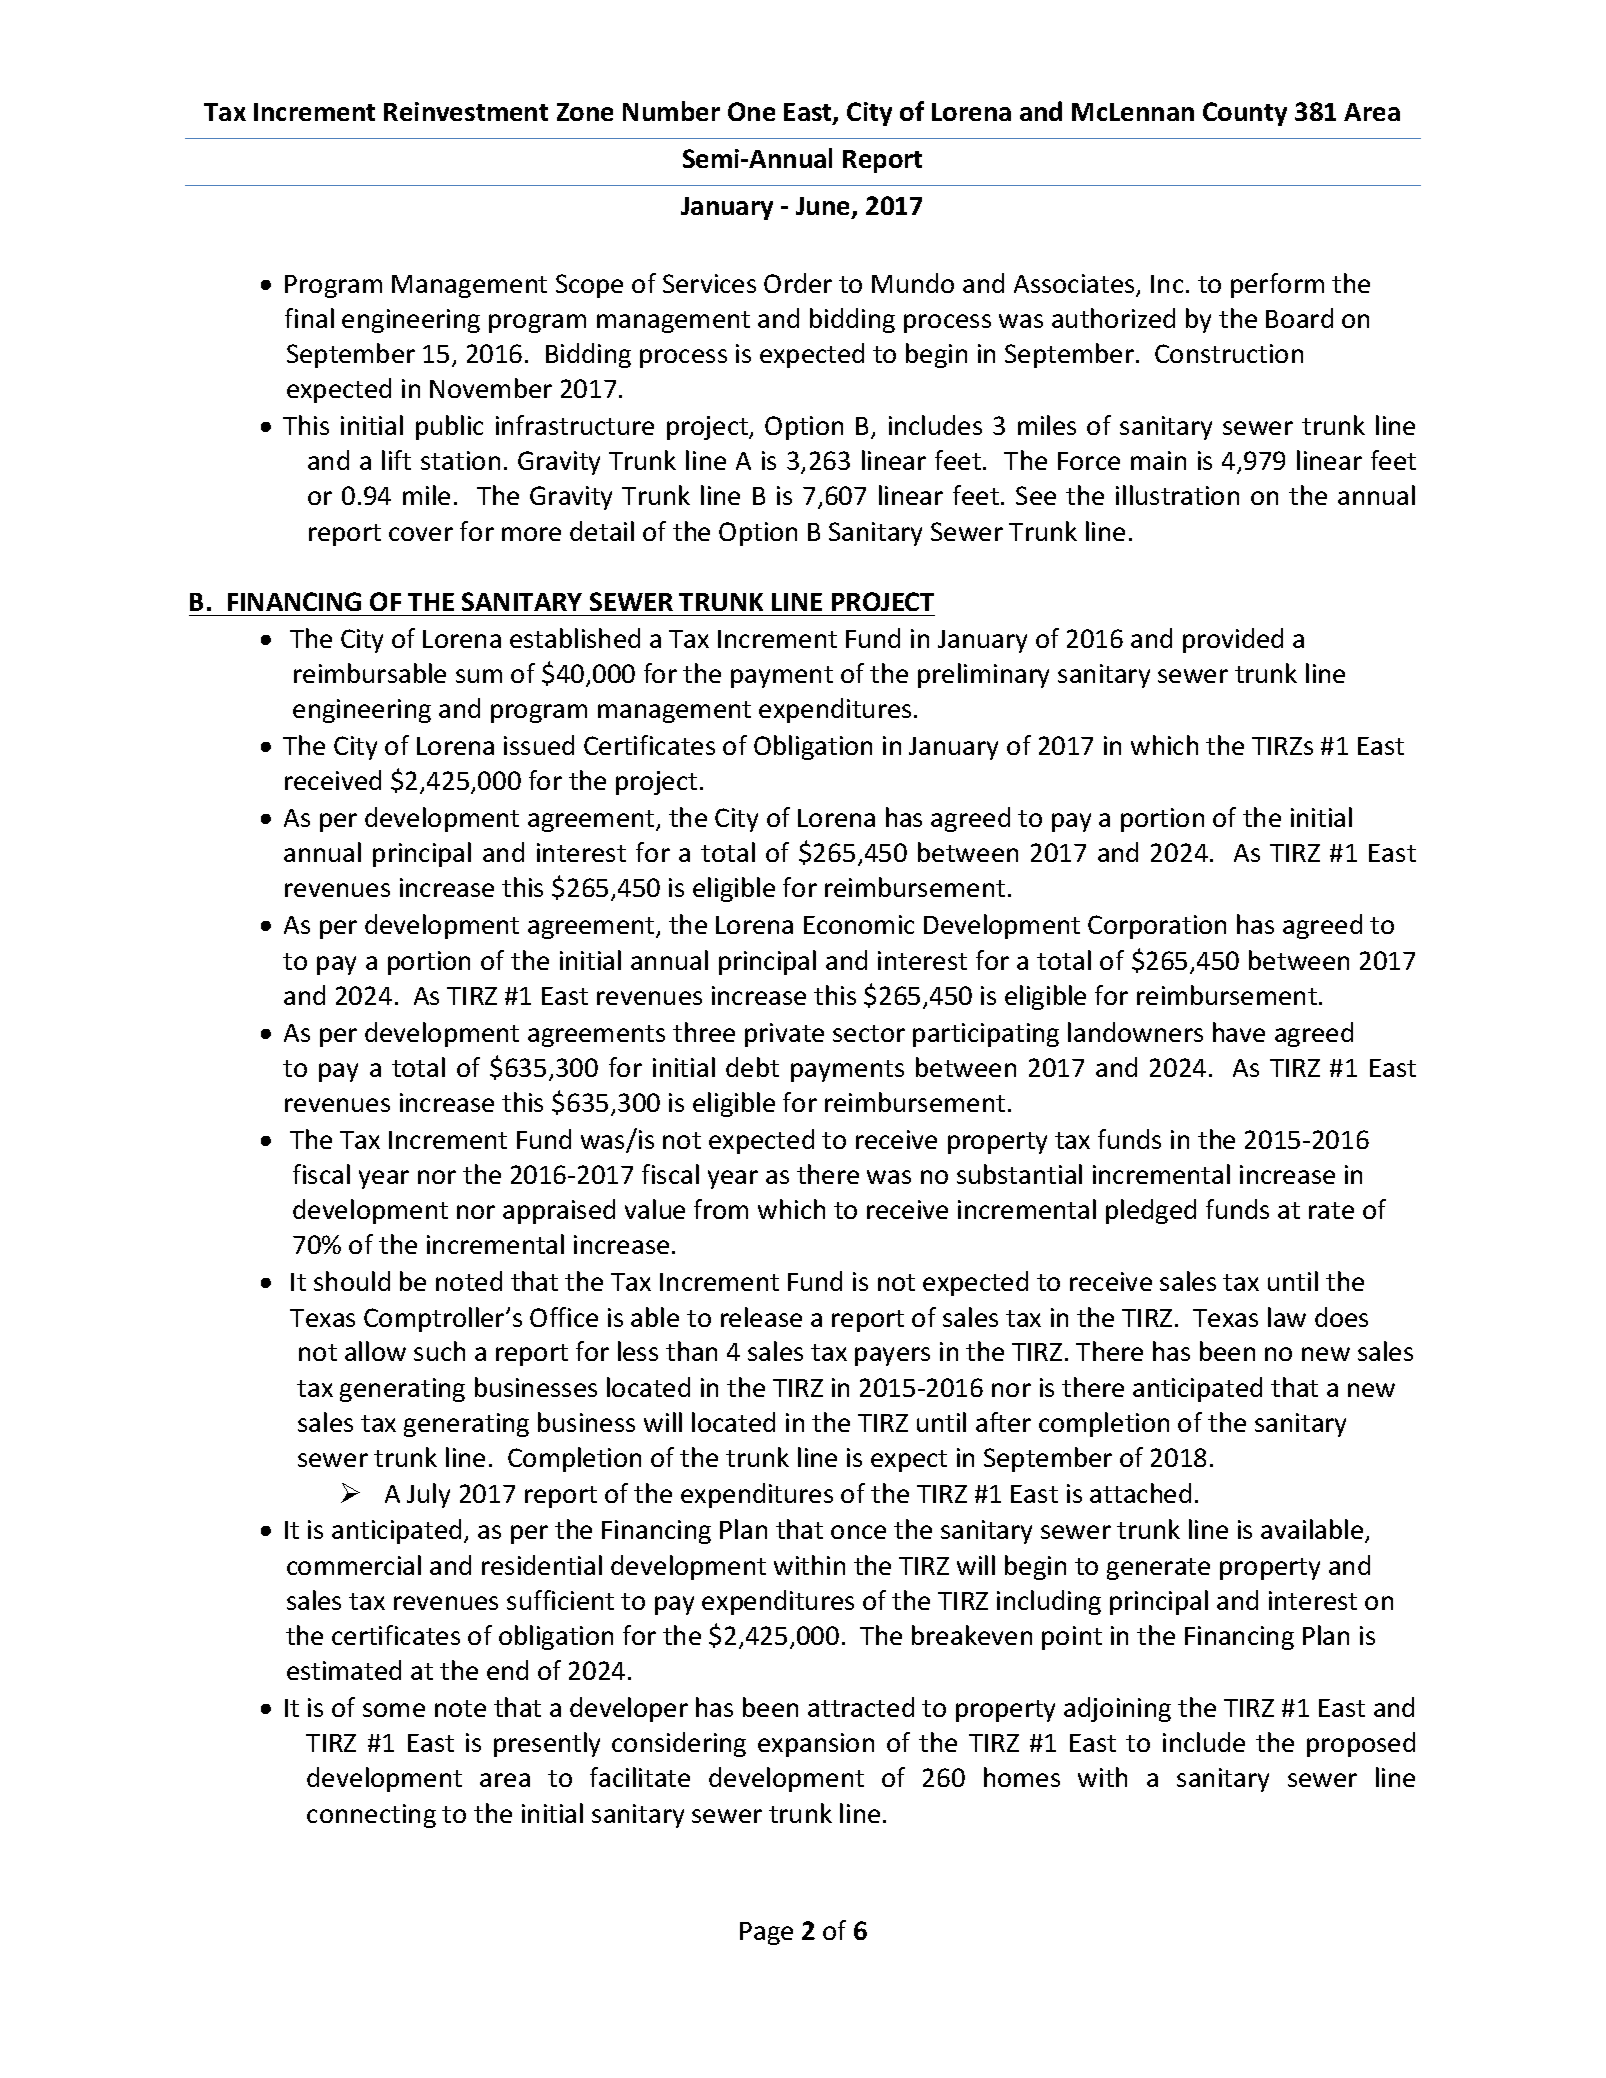 The image size is (1606, 2078). What do you see at coordinates (559, 1211) in the page?
I see `appraised` at bounding box center [559, 1211].
